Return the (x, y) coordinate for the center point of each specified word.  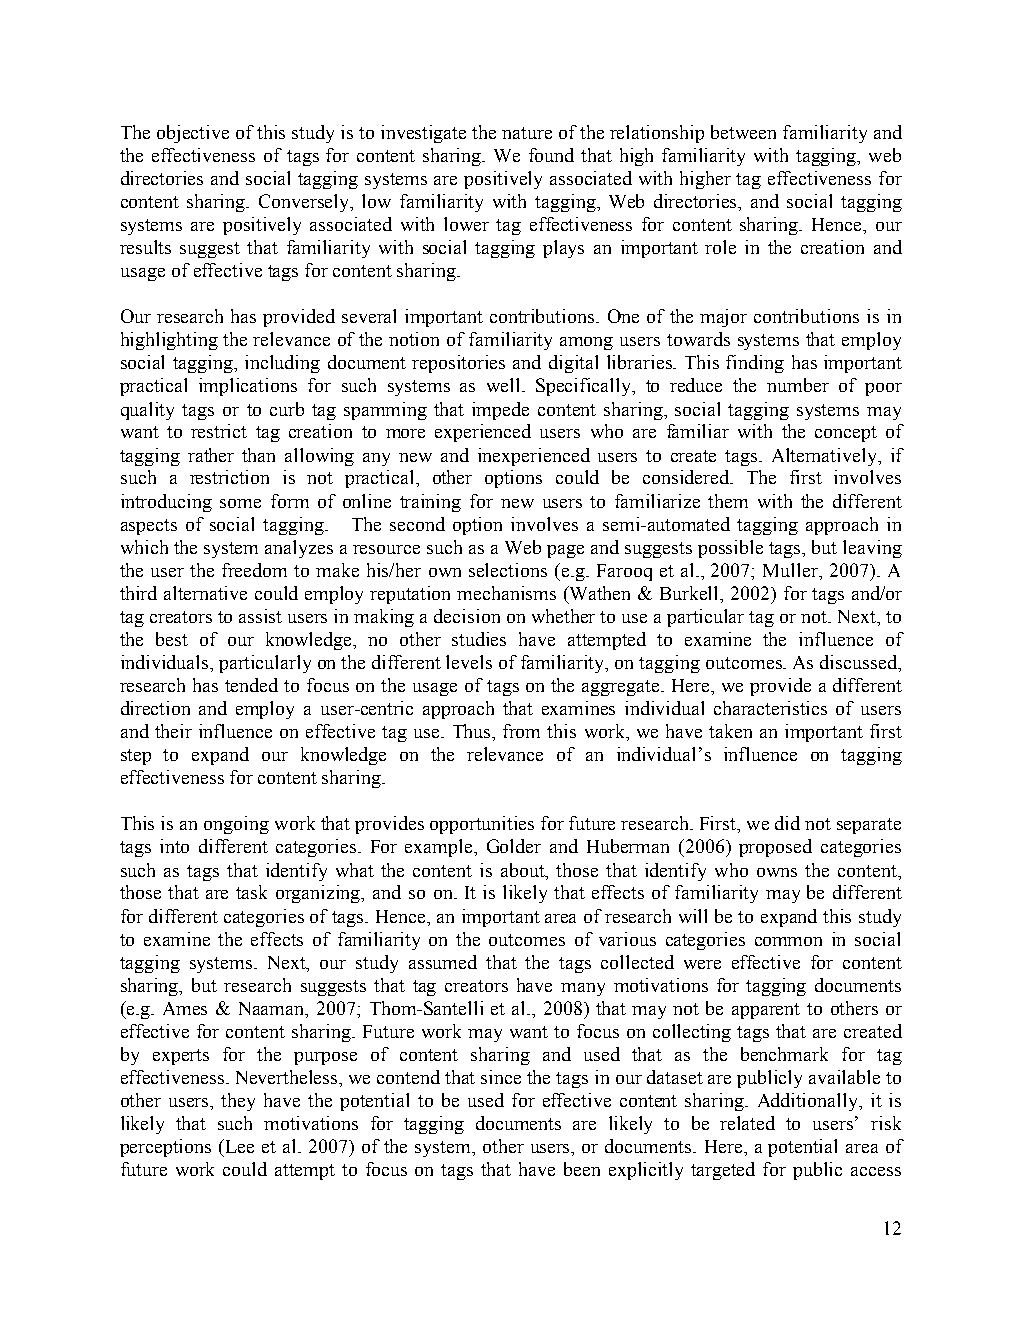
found (551, 155)
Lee (240, 1146)
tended (251, 685)
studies (479, 639)
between (743, 132)
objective (193, 134)
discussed (859, 662)
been (582, 1169)
